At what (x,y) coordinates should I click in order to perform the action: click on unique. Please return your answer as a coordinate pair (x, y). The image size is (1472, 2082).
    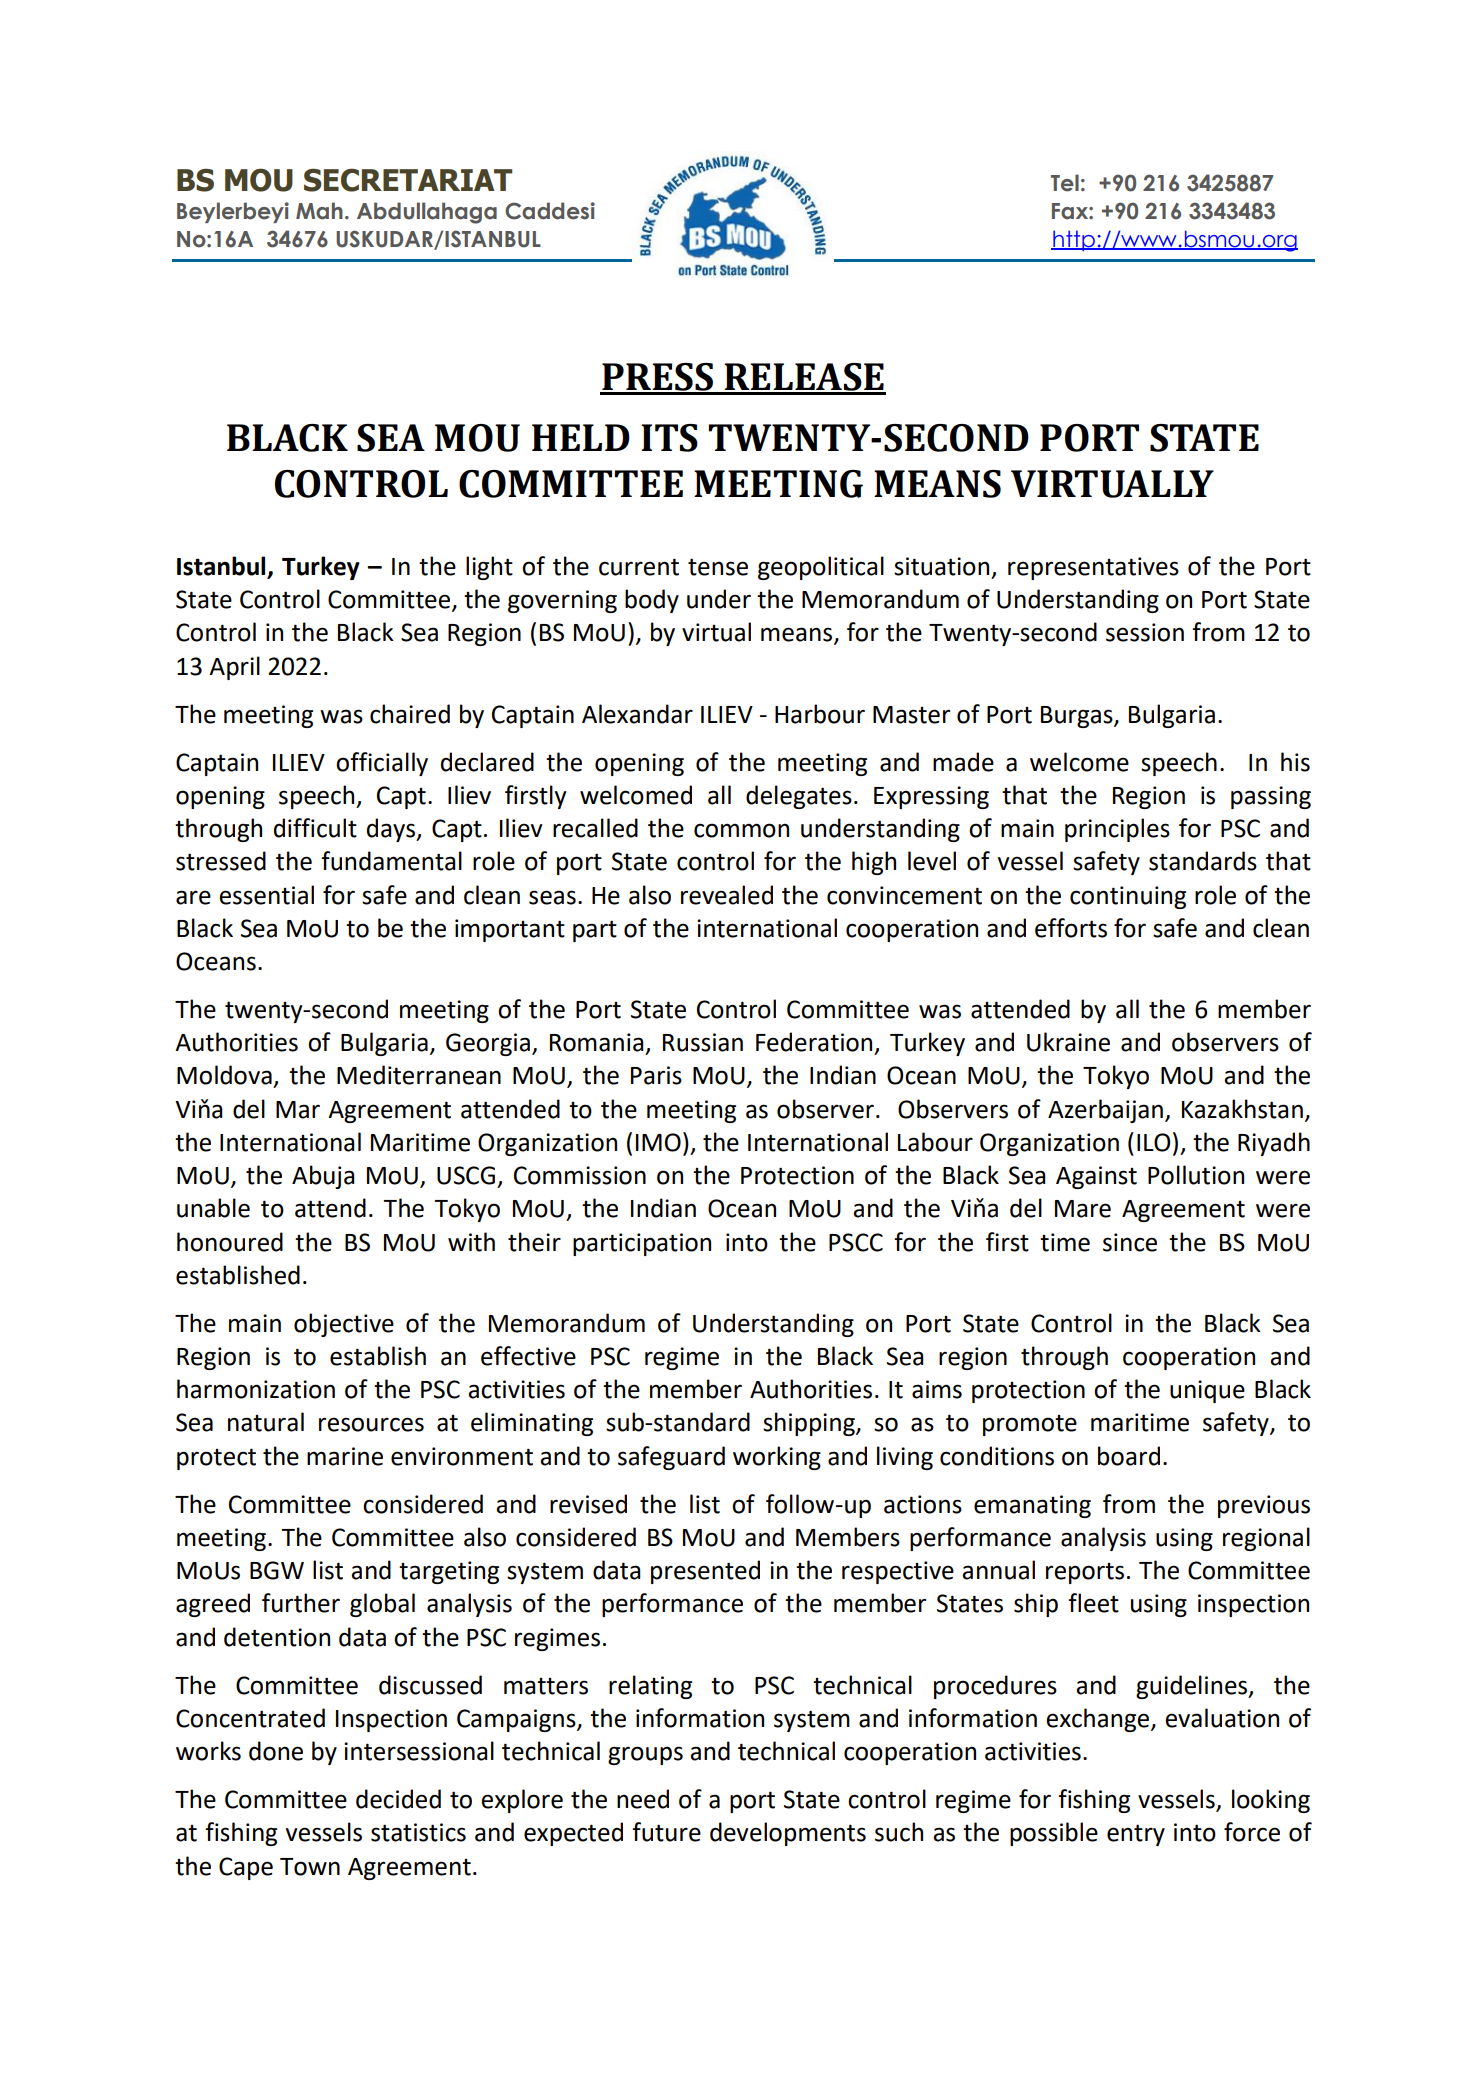
    Looking at the image, I should click on (1207, 1391).
